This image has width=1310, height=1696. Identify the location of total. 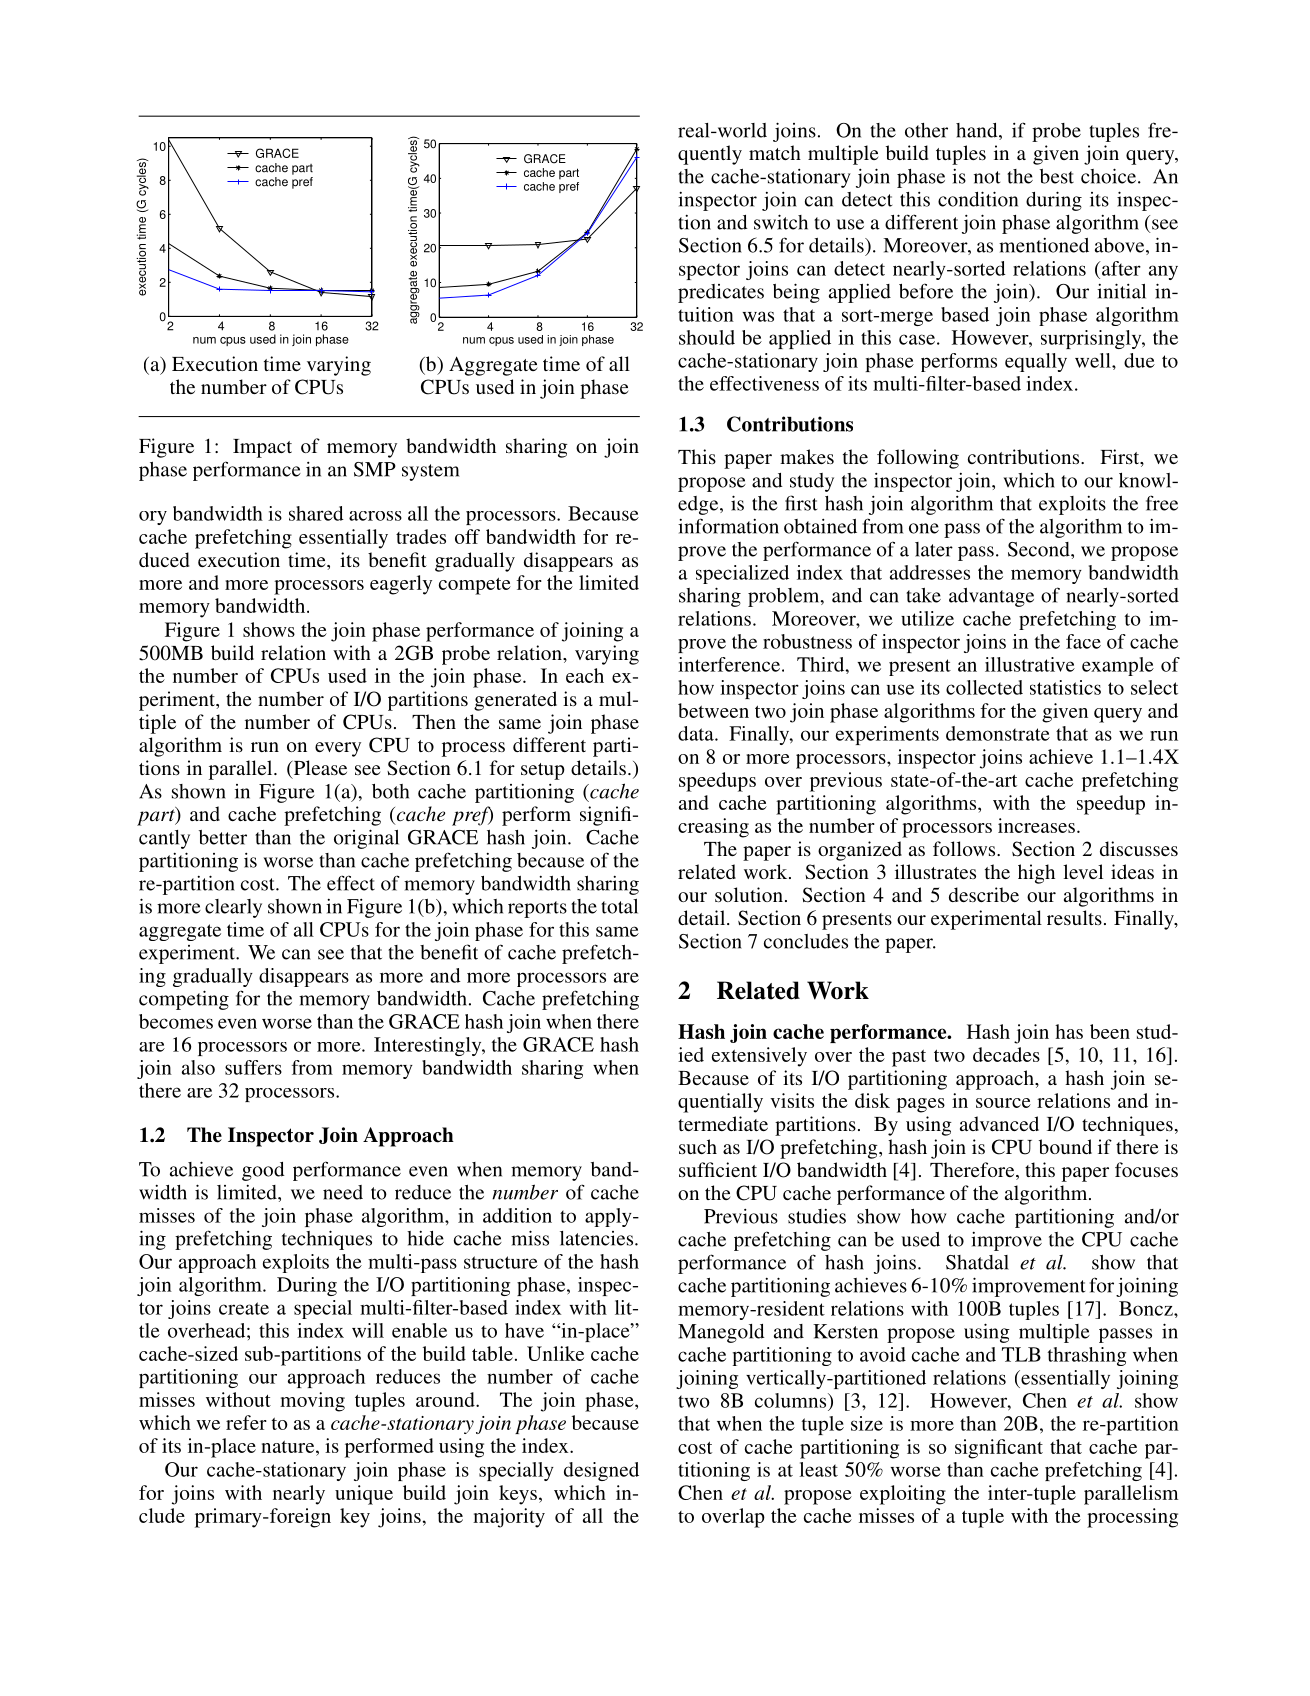
(619, 906).
